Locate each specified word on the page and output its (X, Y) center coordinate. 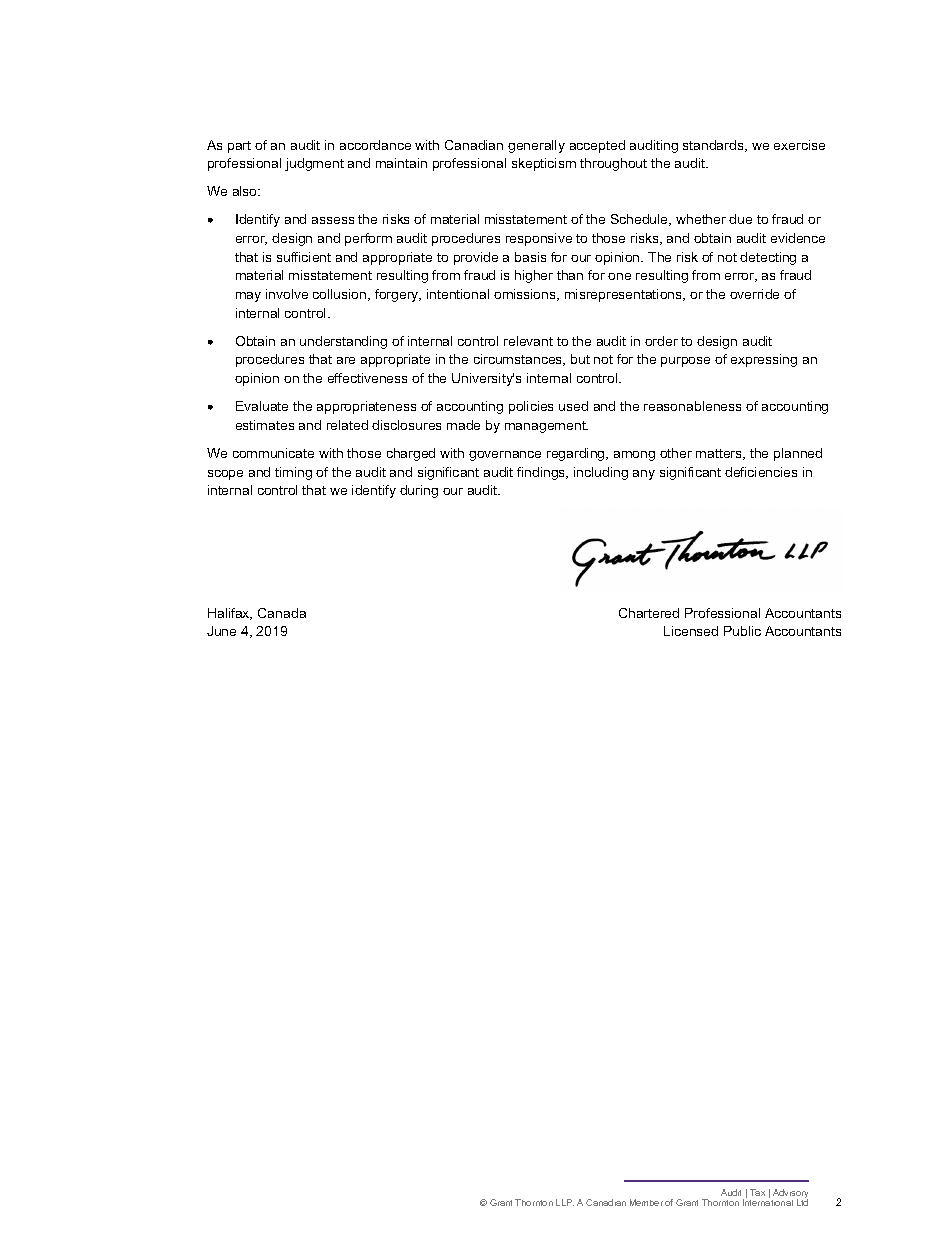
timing (293, 473)
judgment (314, 164)
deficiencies (761, 472)
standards (714, 146)
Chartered (649, 613)
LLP (565, 1202)
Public (742, 631)
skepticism (544, 164)
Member (646, 1202)
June (221, 631)
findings (542, 473)
